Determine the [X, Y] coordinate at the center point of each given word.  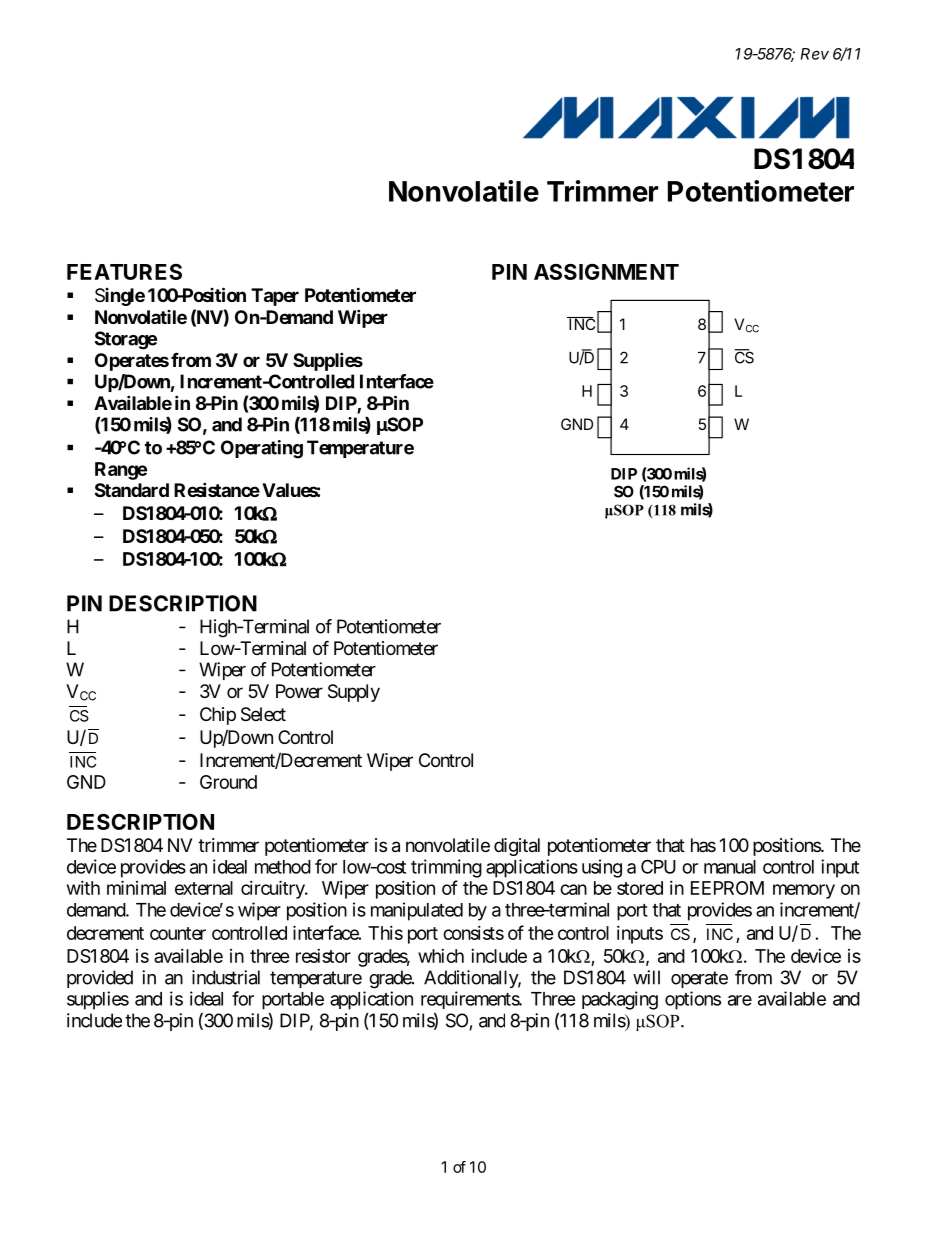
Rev [815, 54]
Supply [354, 693]
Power [299, 691]
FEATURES [124, 272]
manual [730, 867]
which [441, 956]
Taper [275, 297]
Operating [262, 449]
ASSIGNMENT [606, 271]
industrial [226, 977]
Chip [218, 716]
